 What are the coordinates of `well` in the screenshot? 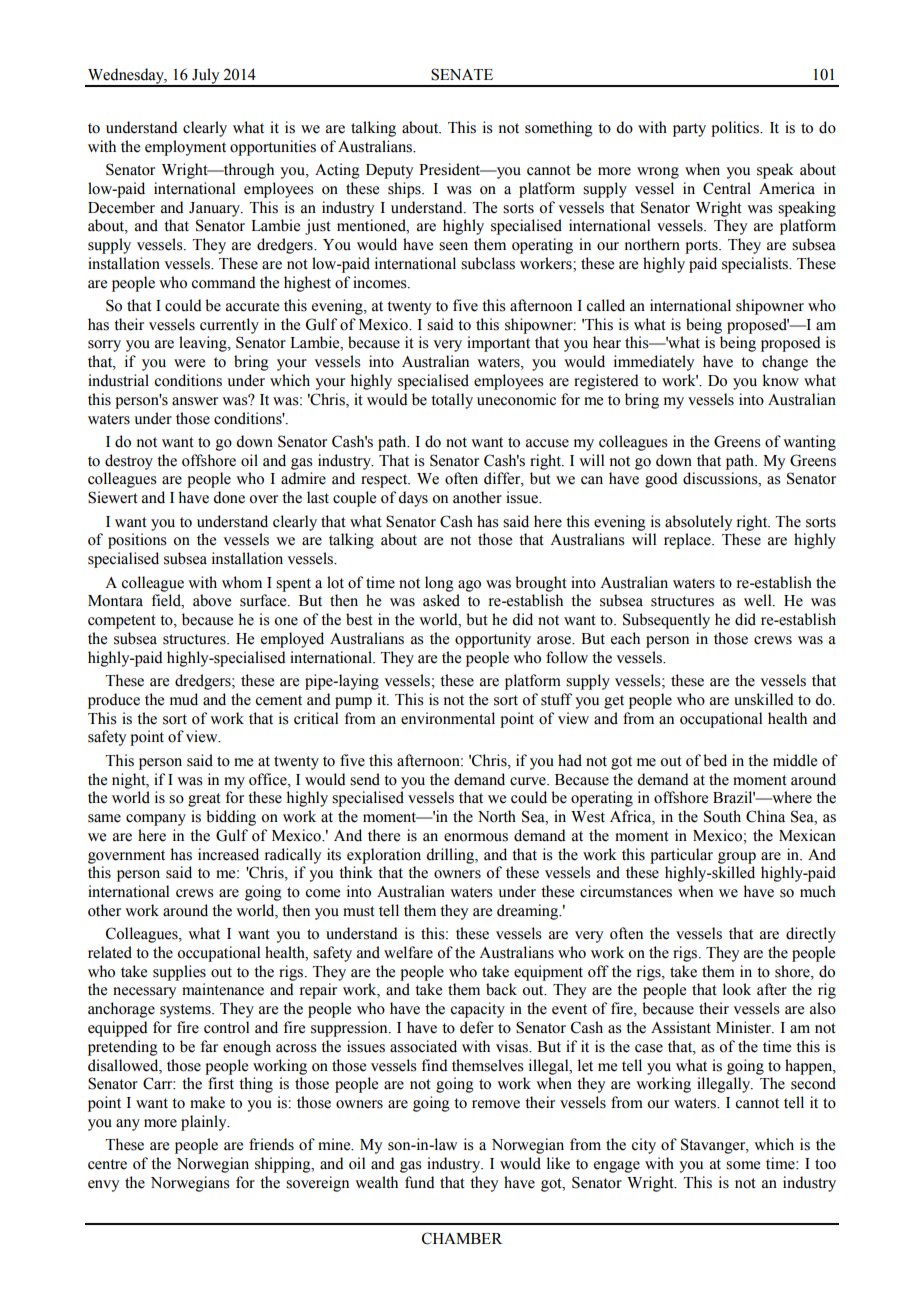 It's located at (759, 600).
